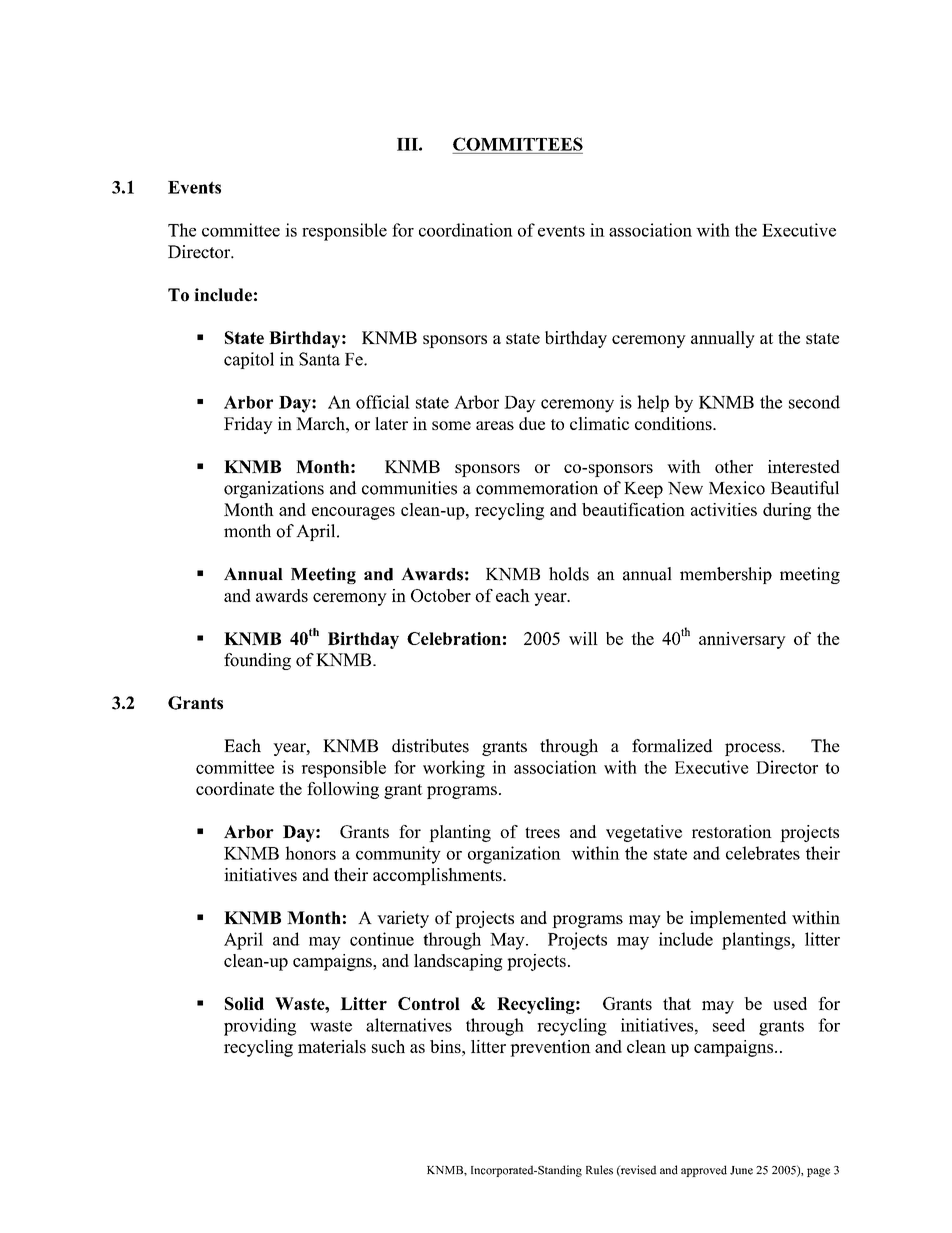 This document has height=1233, width=952. What do you see at coordinates (738, 919) in the document?
I see `implemented` at bounding box center [738, 919].
